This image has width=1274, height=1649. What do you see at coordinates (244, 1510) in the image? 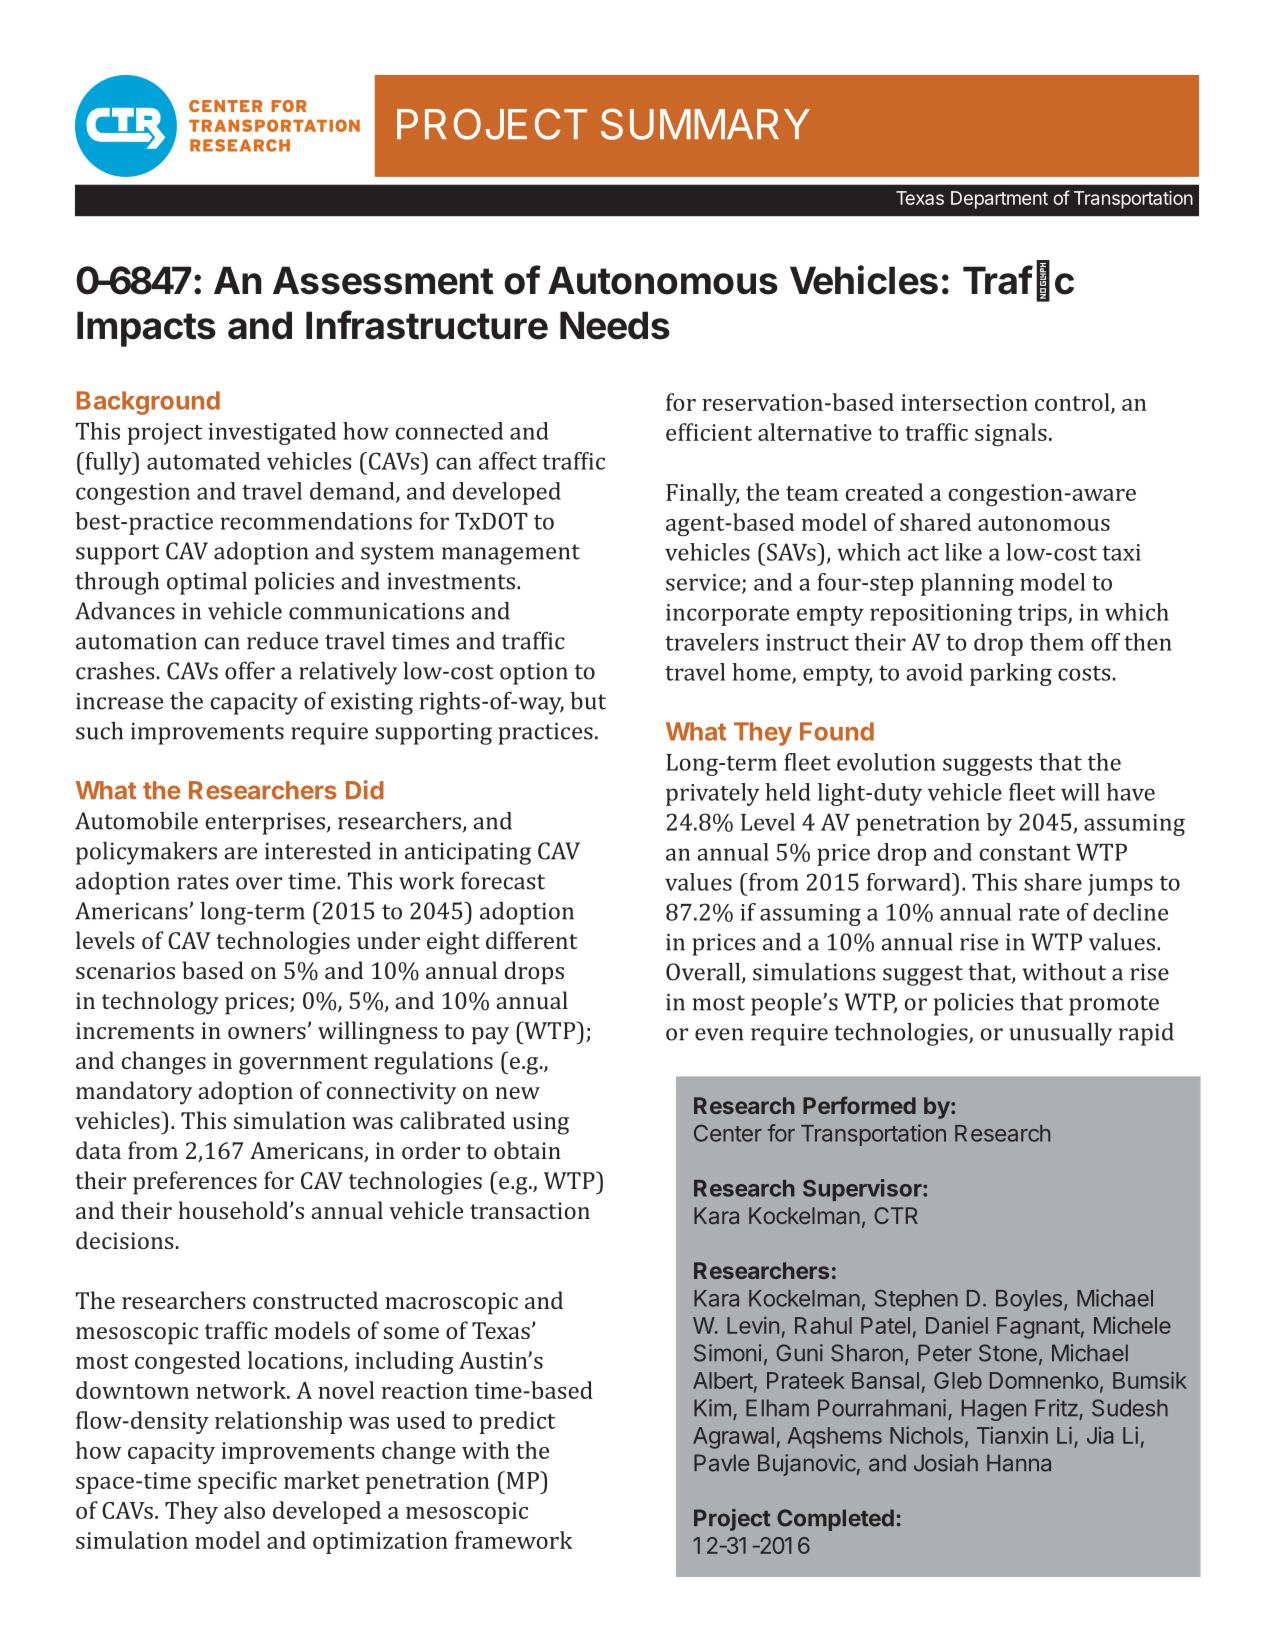
I see `also` at bounding box center [244, 1510].
